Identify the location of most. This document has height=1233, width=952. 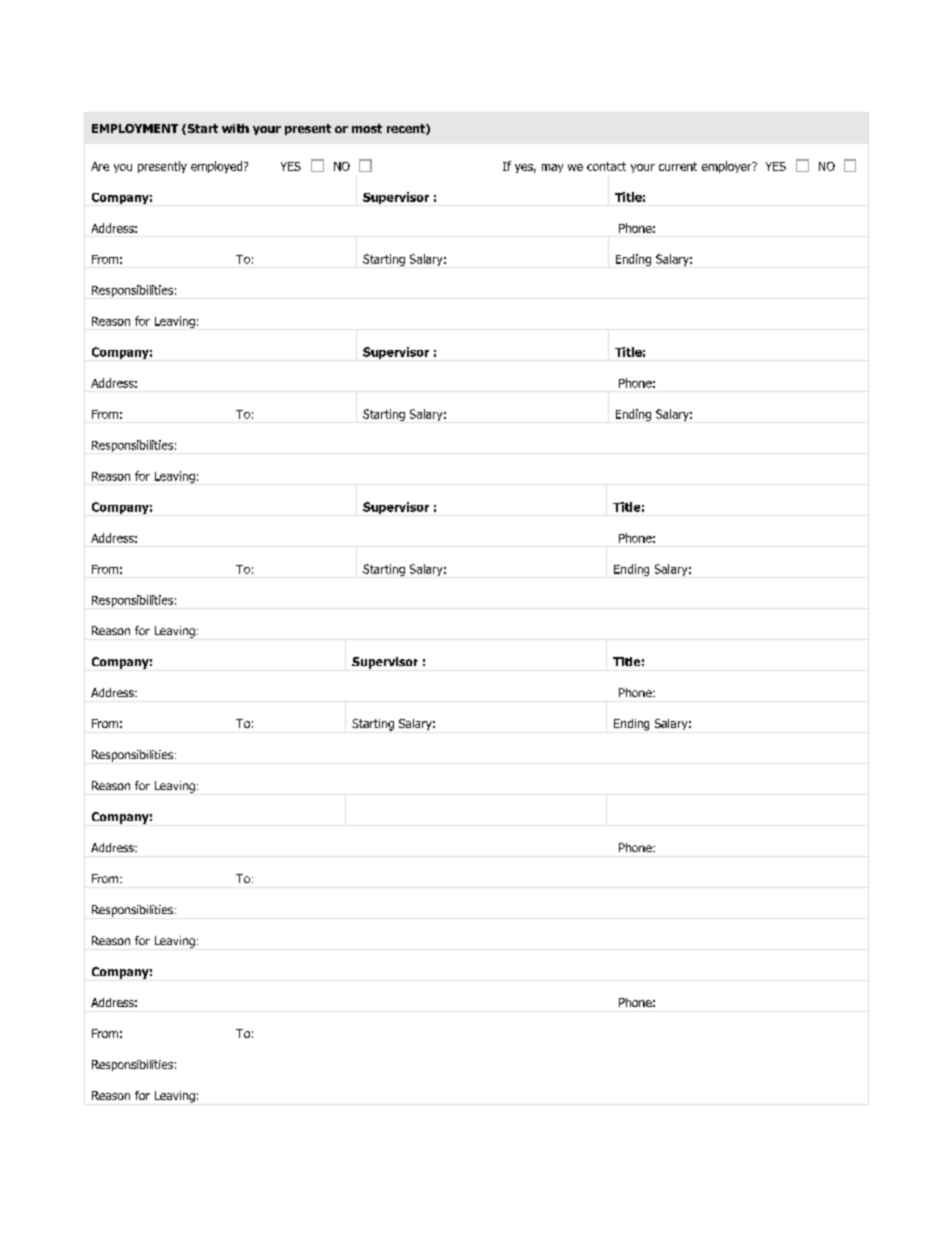
(367, 128).
